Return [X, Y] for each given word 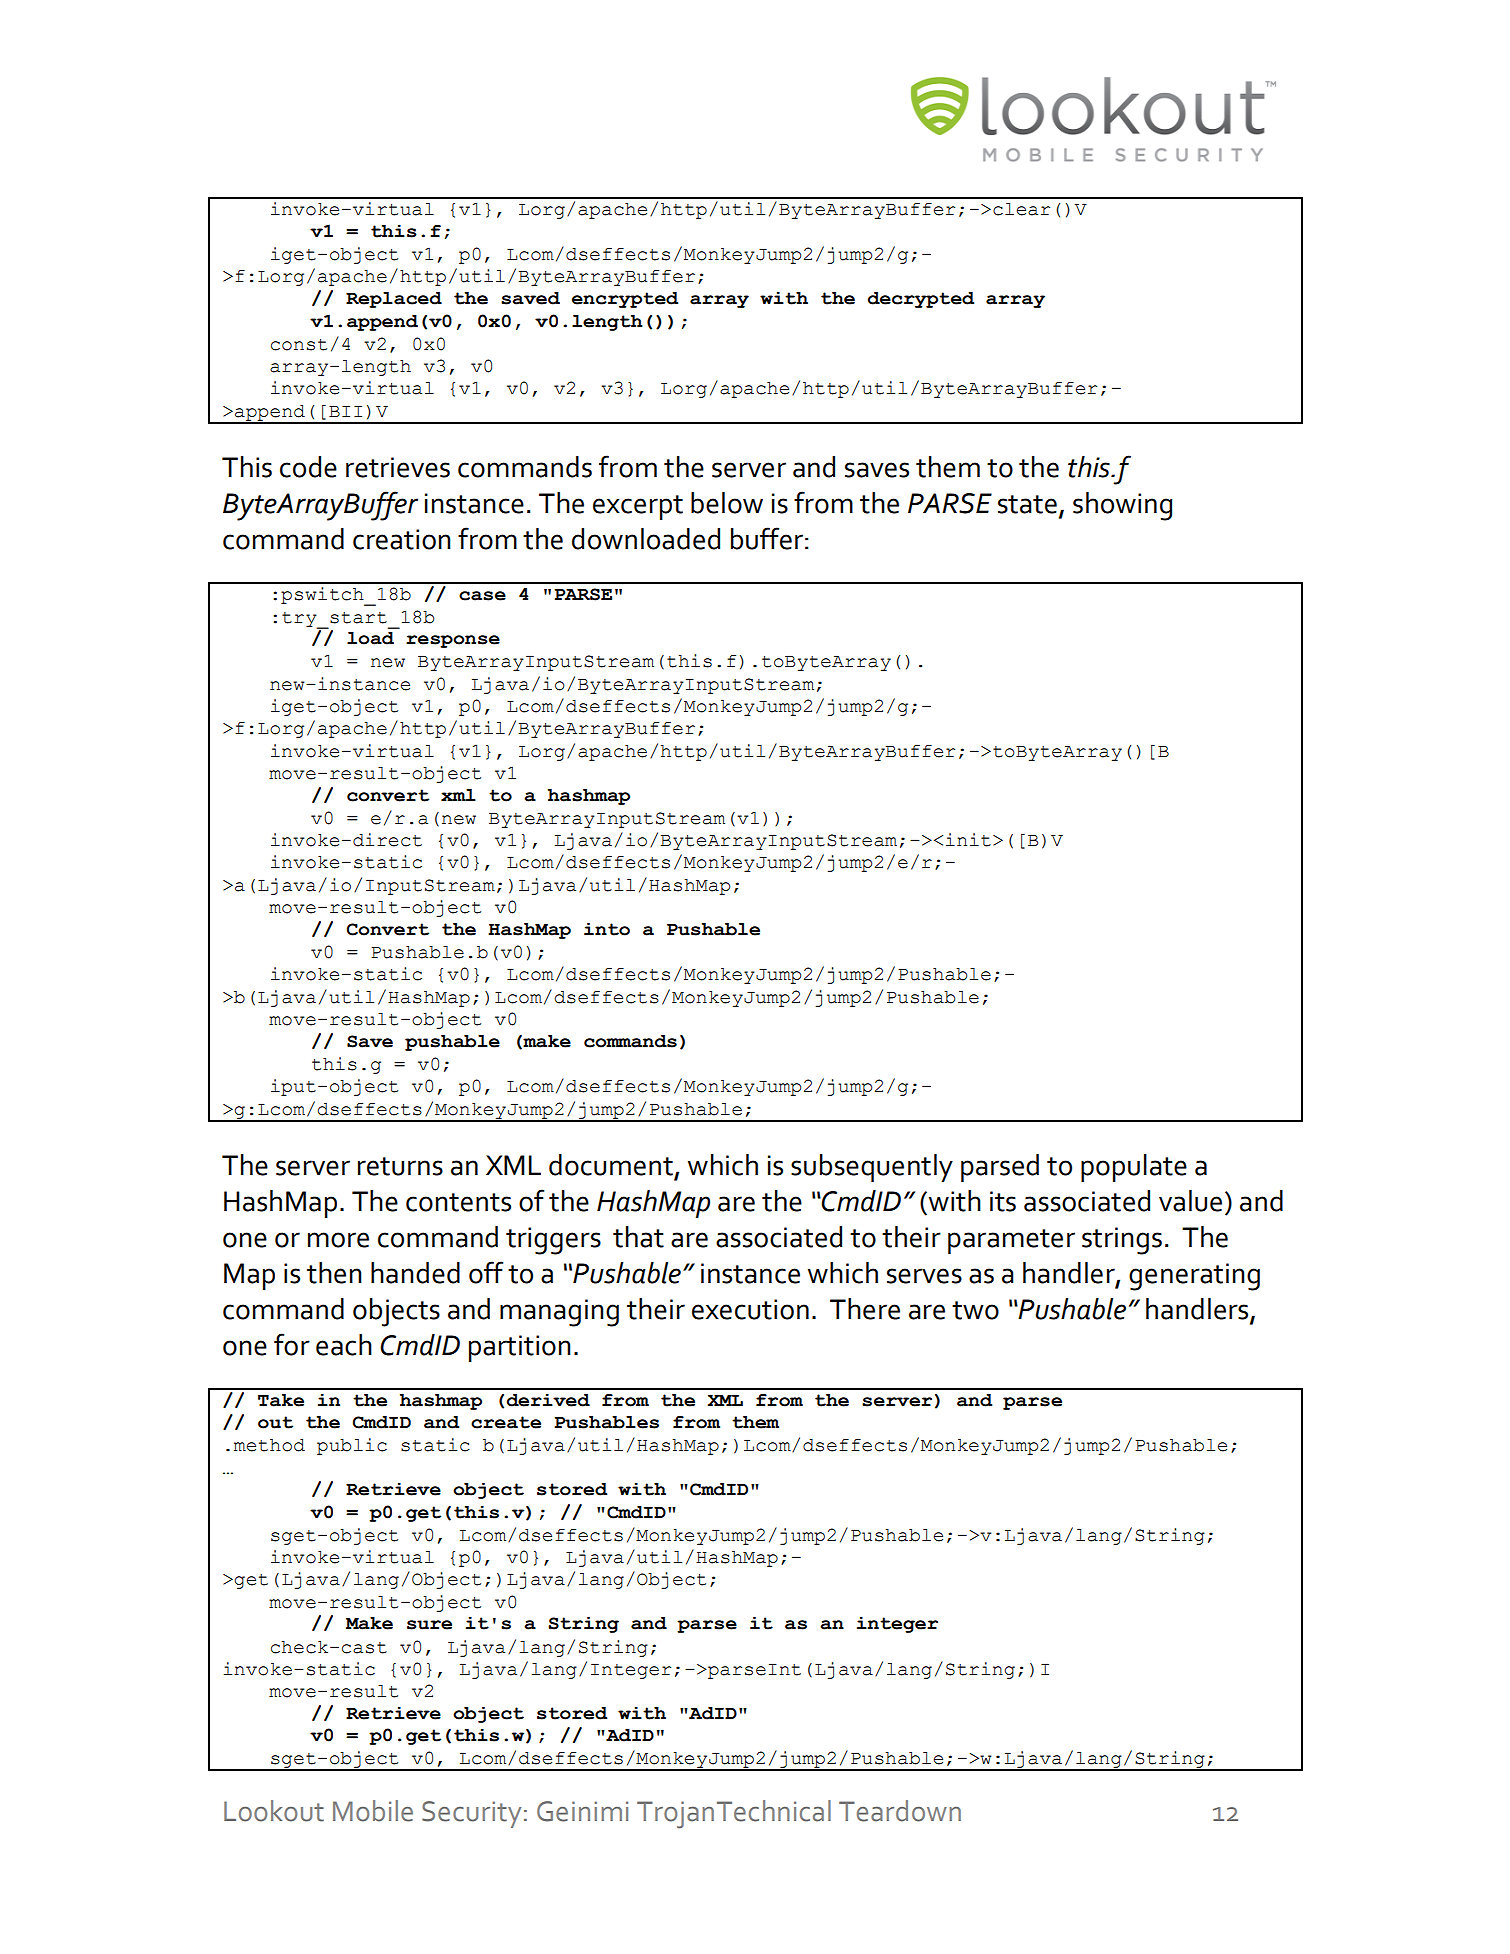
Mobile [373, 1811]
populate [1134, 1168]
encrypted [625, 300]
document [611, 1165]
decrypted [921, 300]
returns [400, 1166]
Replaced [394, 300]
